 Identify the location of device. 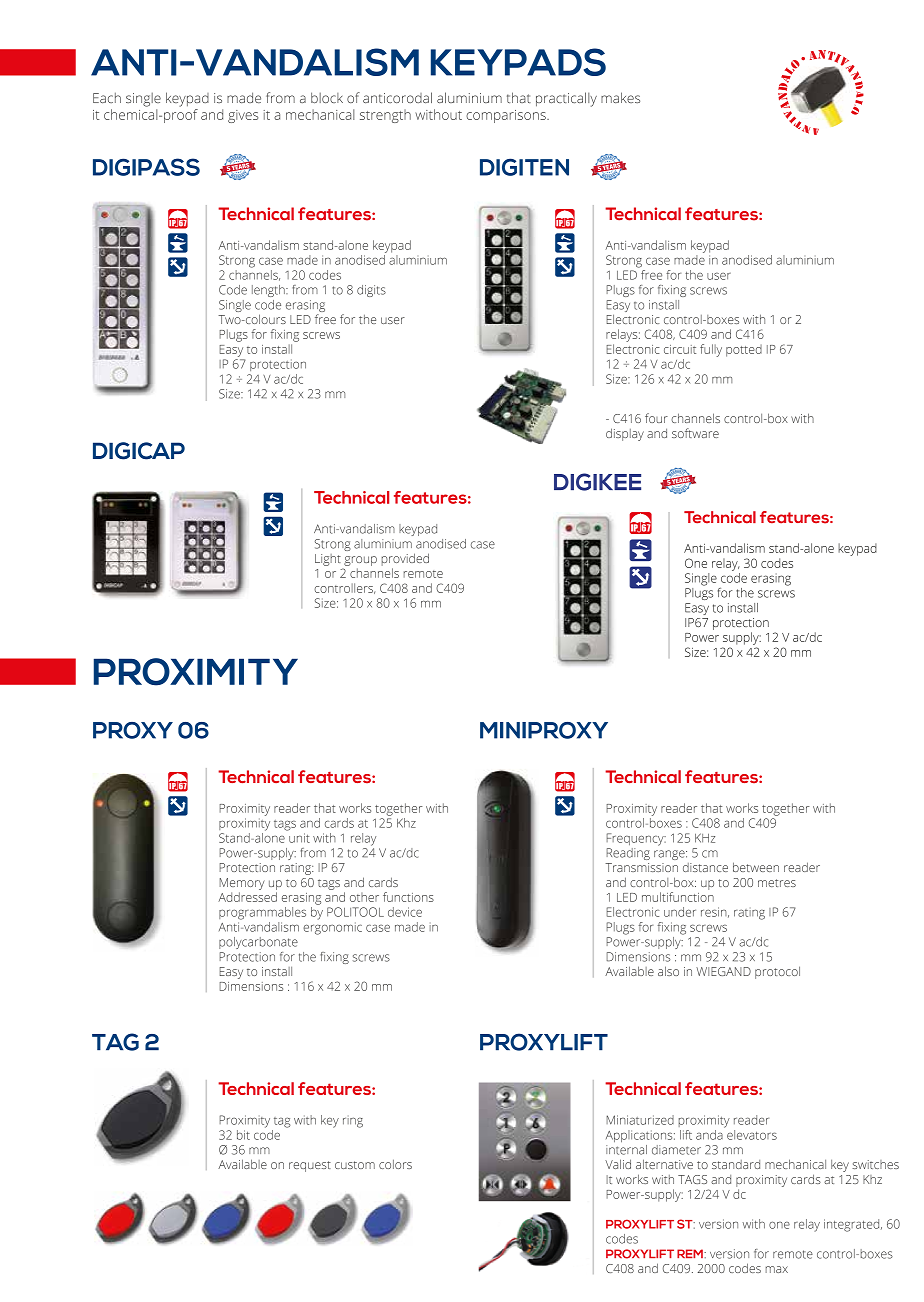
(405, 912).
